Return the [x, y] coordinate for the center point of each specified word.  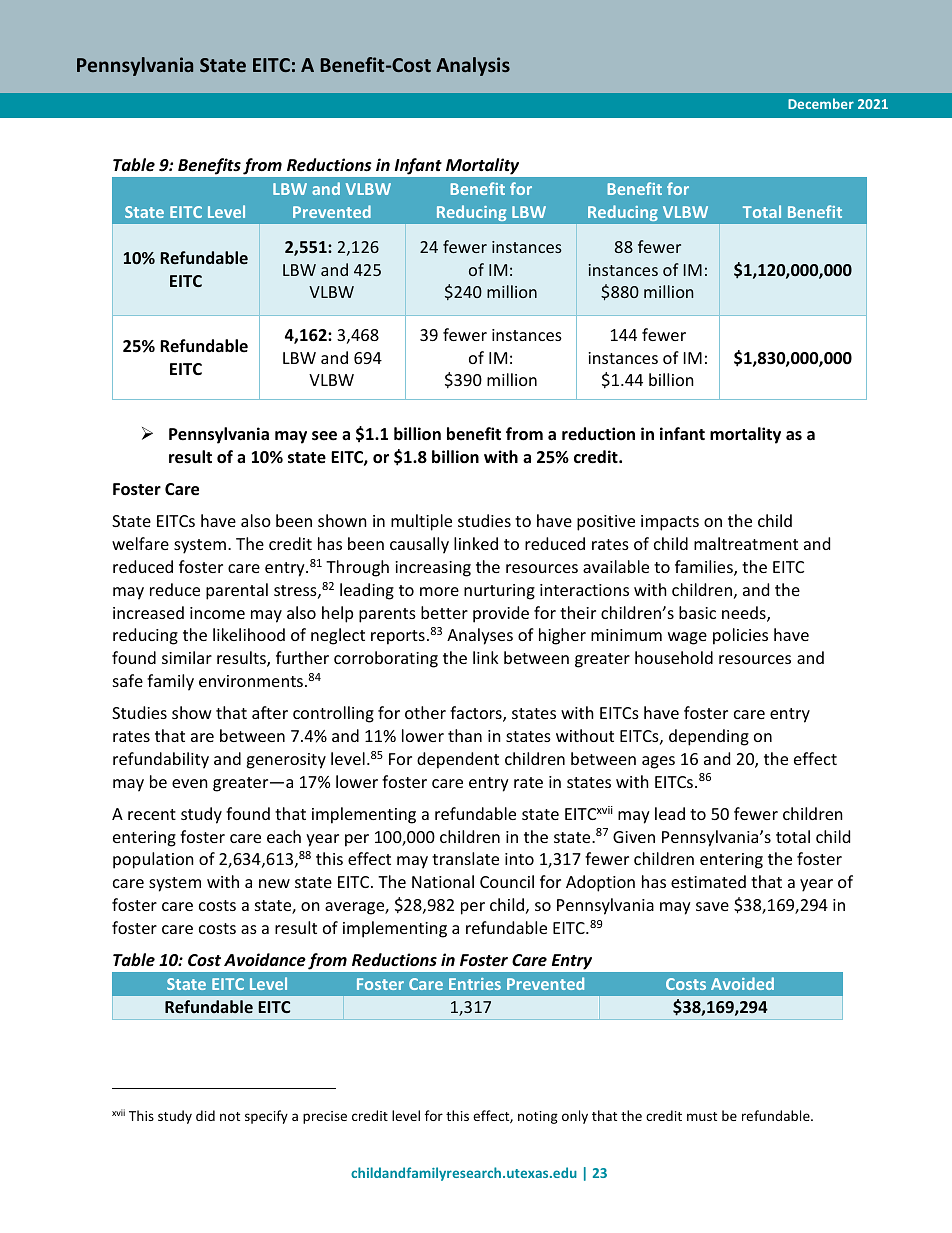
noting [538, 1117]
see [324, 436]
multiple [421, 522]
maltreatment [746, 543]
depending [709, 737]
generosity [286, 761]
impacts [670, 523]
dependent [458, 760]
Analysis [473, 66]
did [205, 1115]
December [821, 103]
